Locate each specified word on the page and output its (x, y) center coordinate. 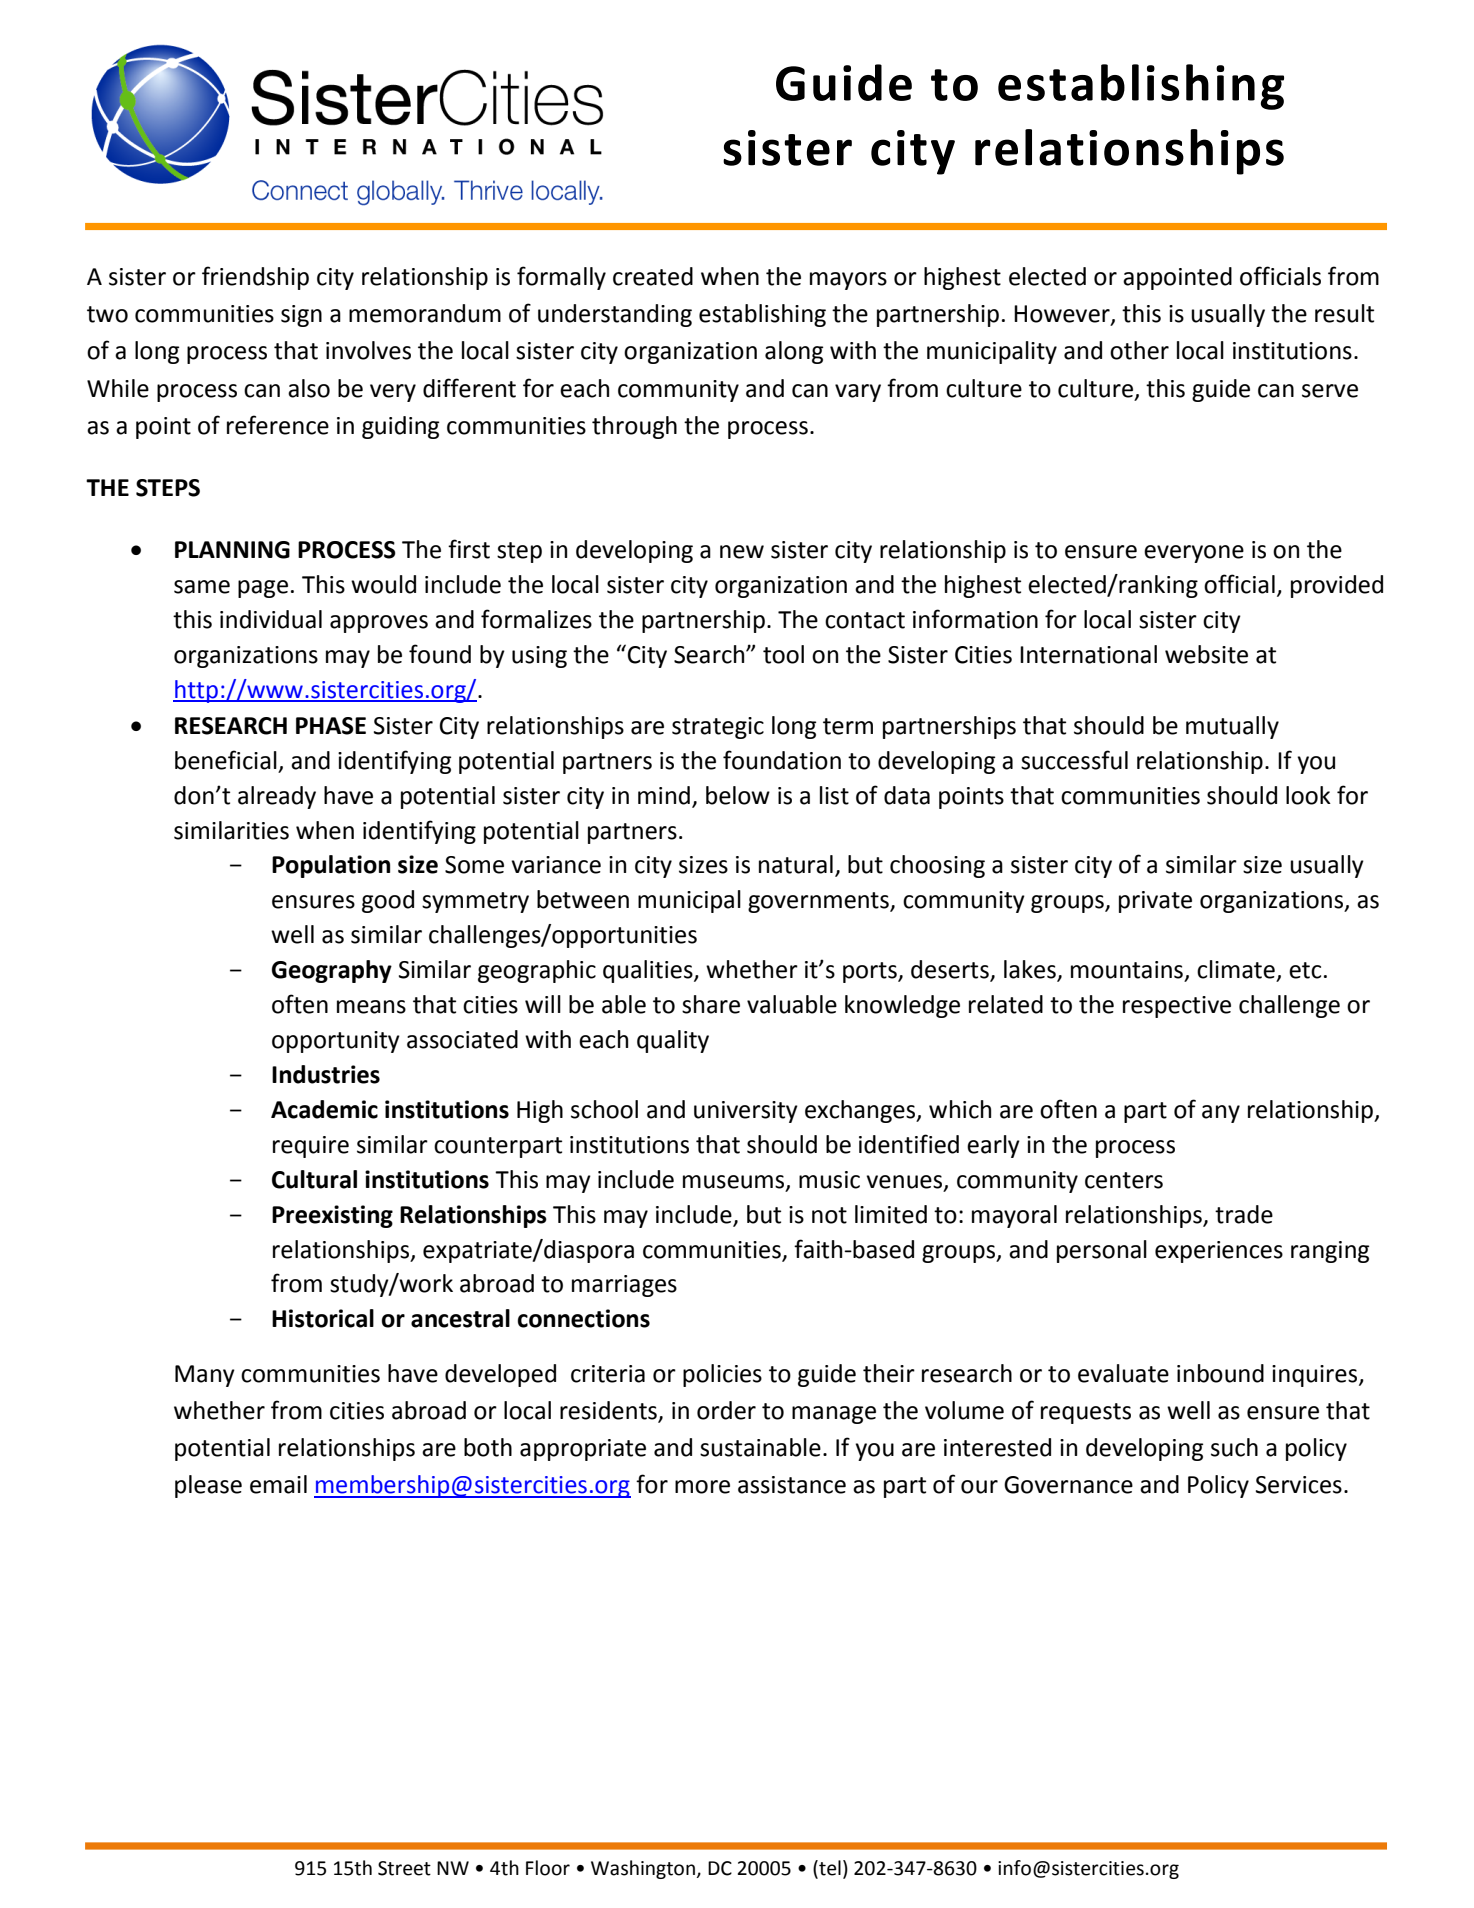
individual (271, 619)
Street (404, 1868)
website (1206, 654)
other (1139, 350)
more (702, 1487)
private (1155, 902)
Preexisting (332, 1216)
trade (1244, 1214)
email (278, 1484)
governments (819, 902)
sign (301, 316)
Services (1299, 1485)
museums (735, 1182)
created (653, 276)
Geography (332, 971)
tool (783, 654)
